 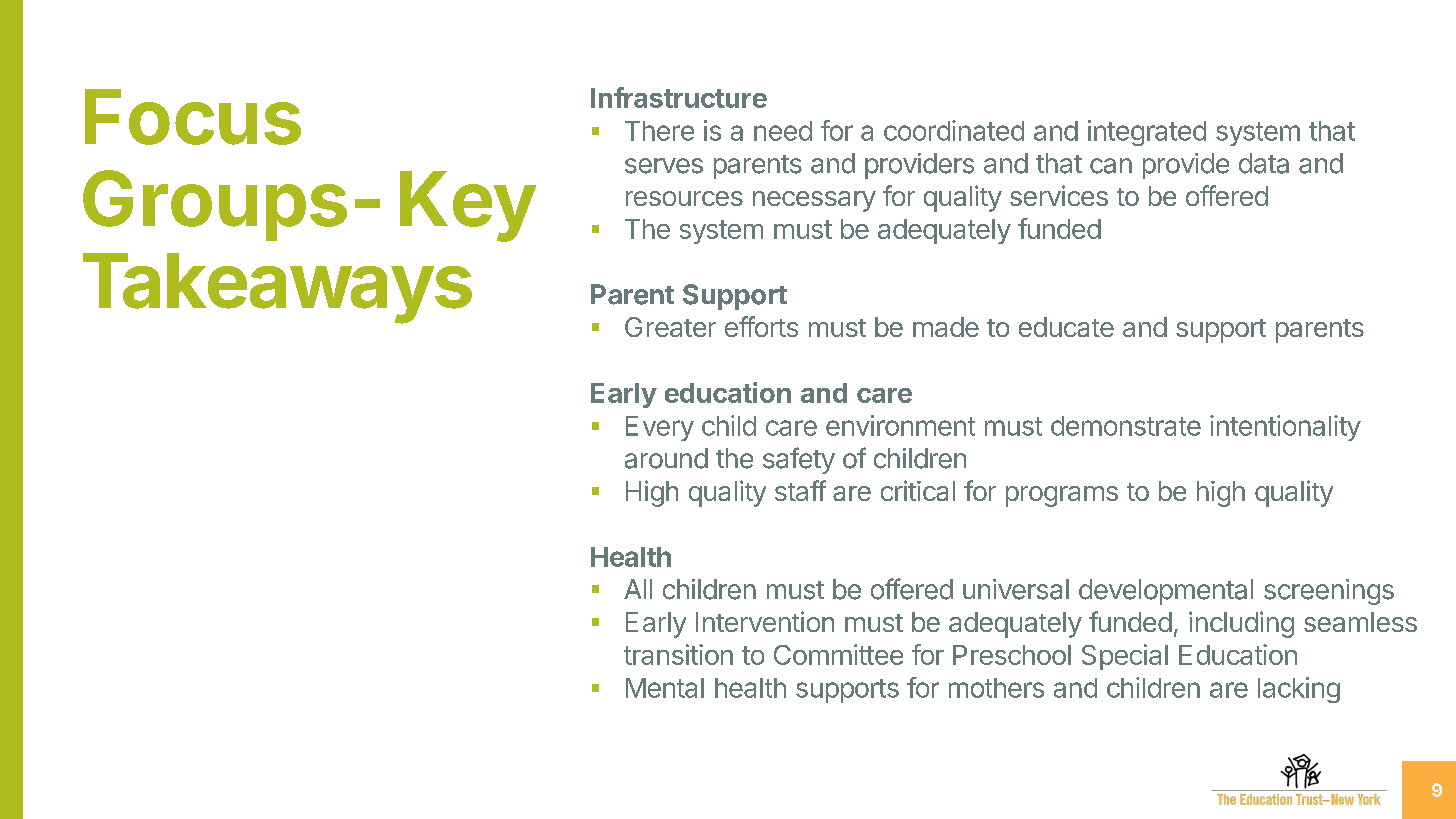 What do you see at coordinates (277, 288) in the screenshot?
I see `Takeaways` at bounding box center [277, 288].
